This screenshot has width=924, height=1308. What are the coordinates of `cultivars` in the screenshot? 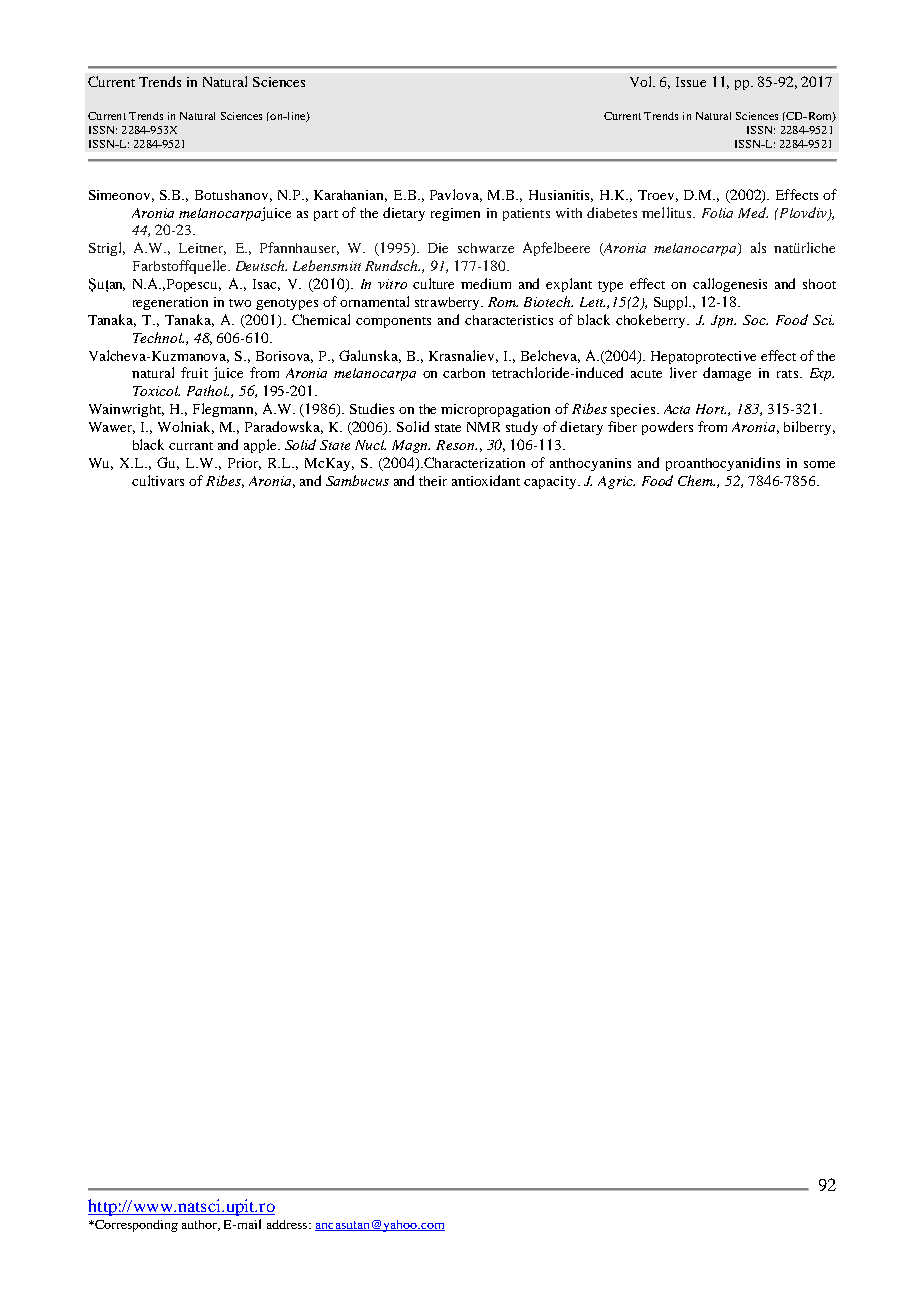 It's located at (158, 480).
